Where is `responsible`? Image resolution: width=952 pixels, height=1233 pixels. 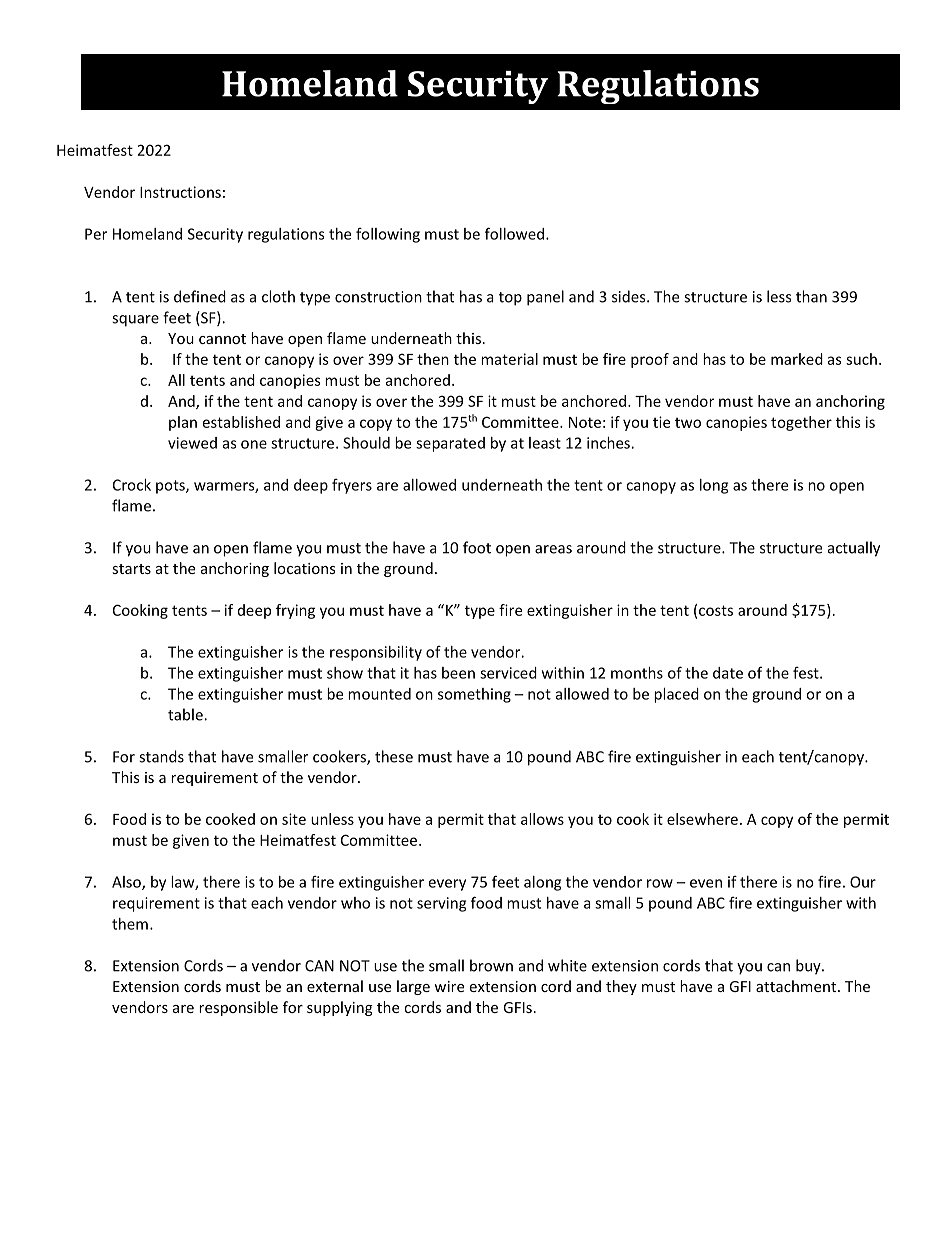
responsible is located at coordinates (238, 1008).
